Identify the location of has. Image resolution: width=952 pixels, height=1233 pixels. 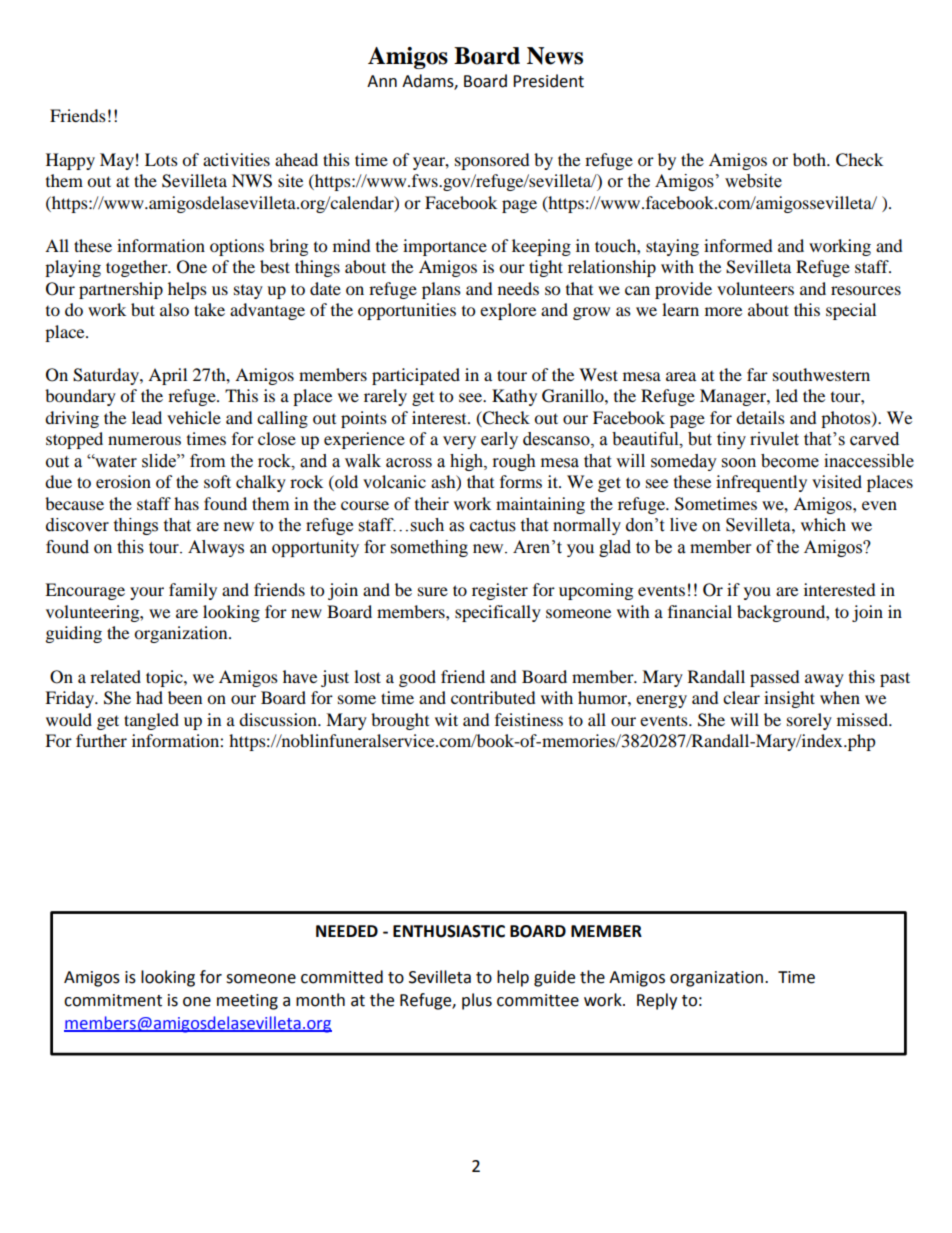
(186, 503).
